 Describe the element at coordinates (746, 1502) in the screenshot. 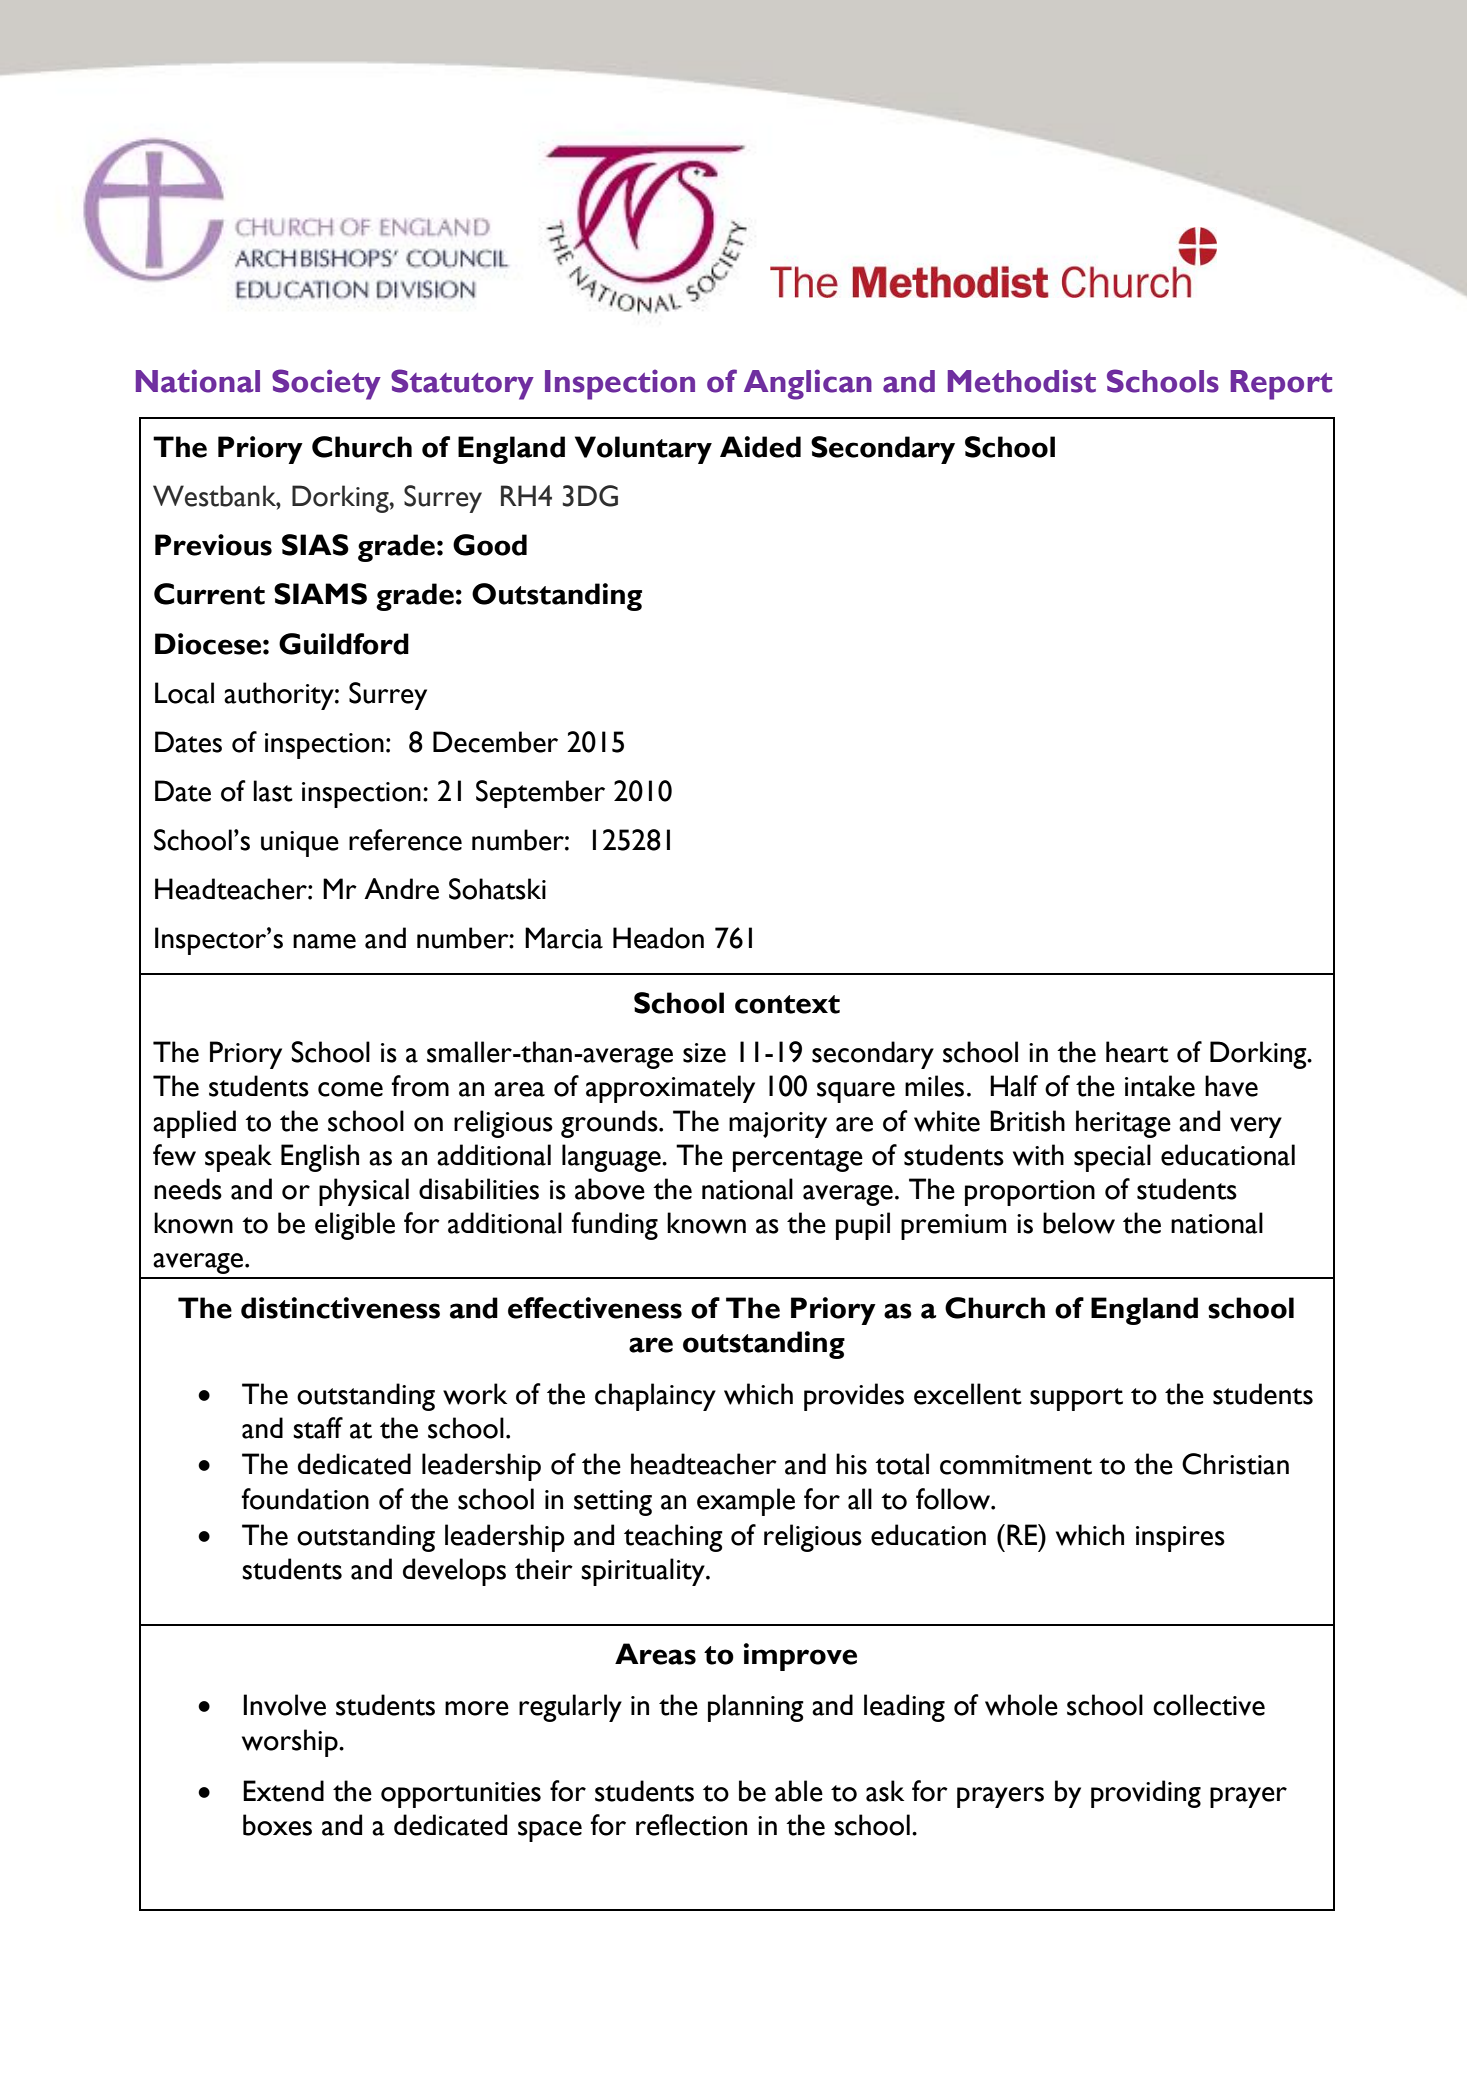

I see `example` at that location.
